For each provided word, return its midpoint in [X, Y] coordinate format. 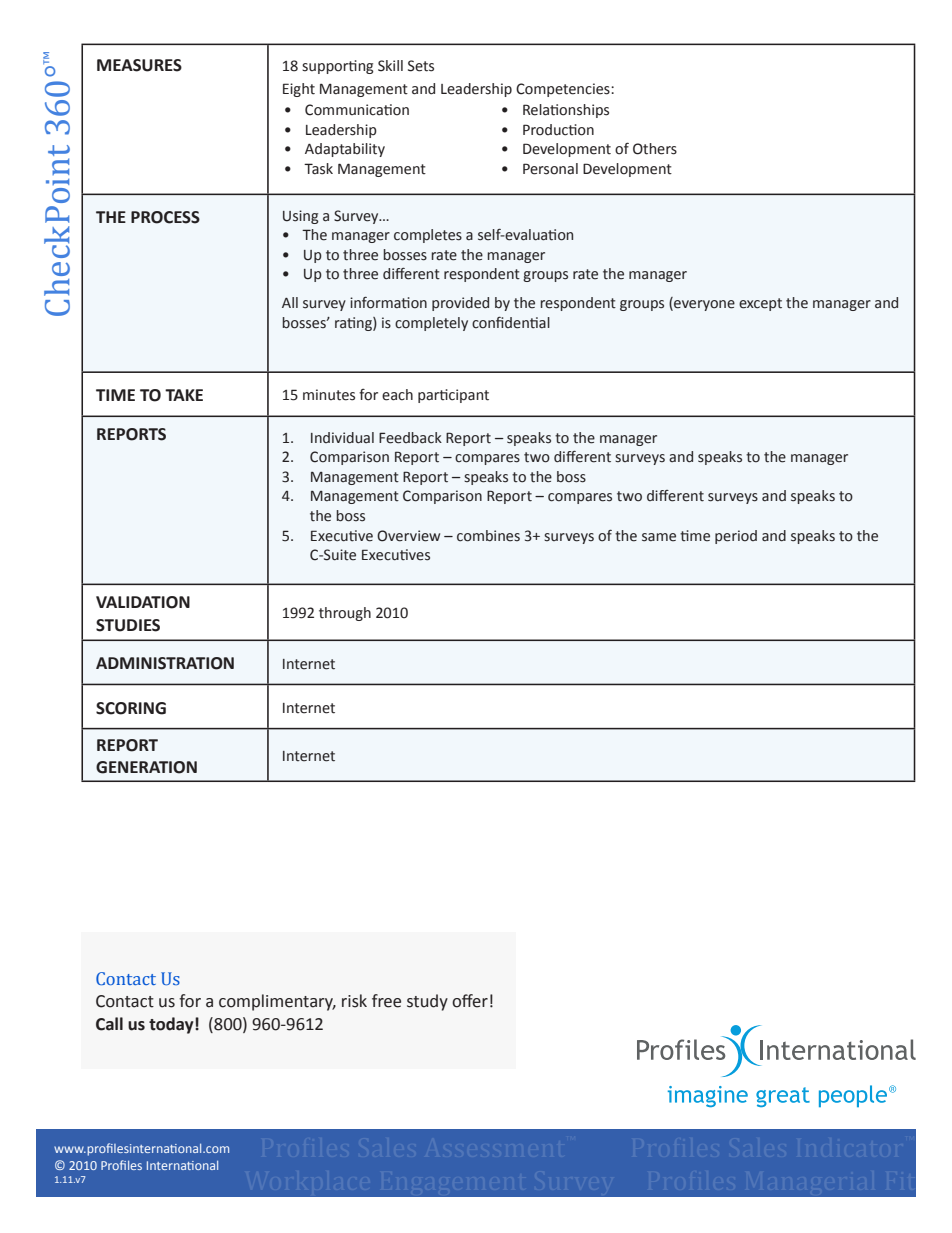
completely [431, 324]
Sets [421, 66]
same [659, 537]
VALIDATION [143, 602]
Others [655, 149]
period [736, 537]
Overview [408, 536]
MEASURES [139, 65]
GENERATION [146, 767]
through [345, 614]
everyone [703, 305]
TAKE [184, 395]
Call [109, 1024]
